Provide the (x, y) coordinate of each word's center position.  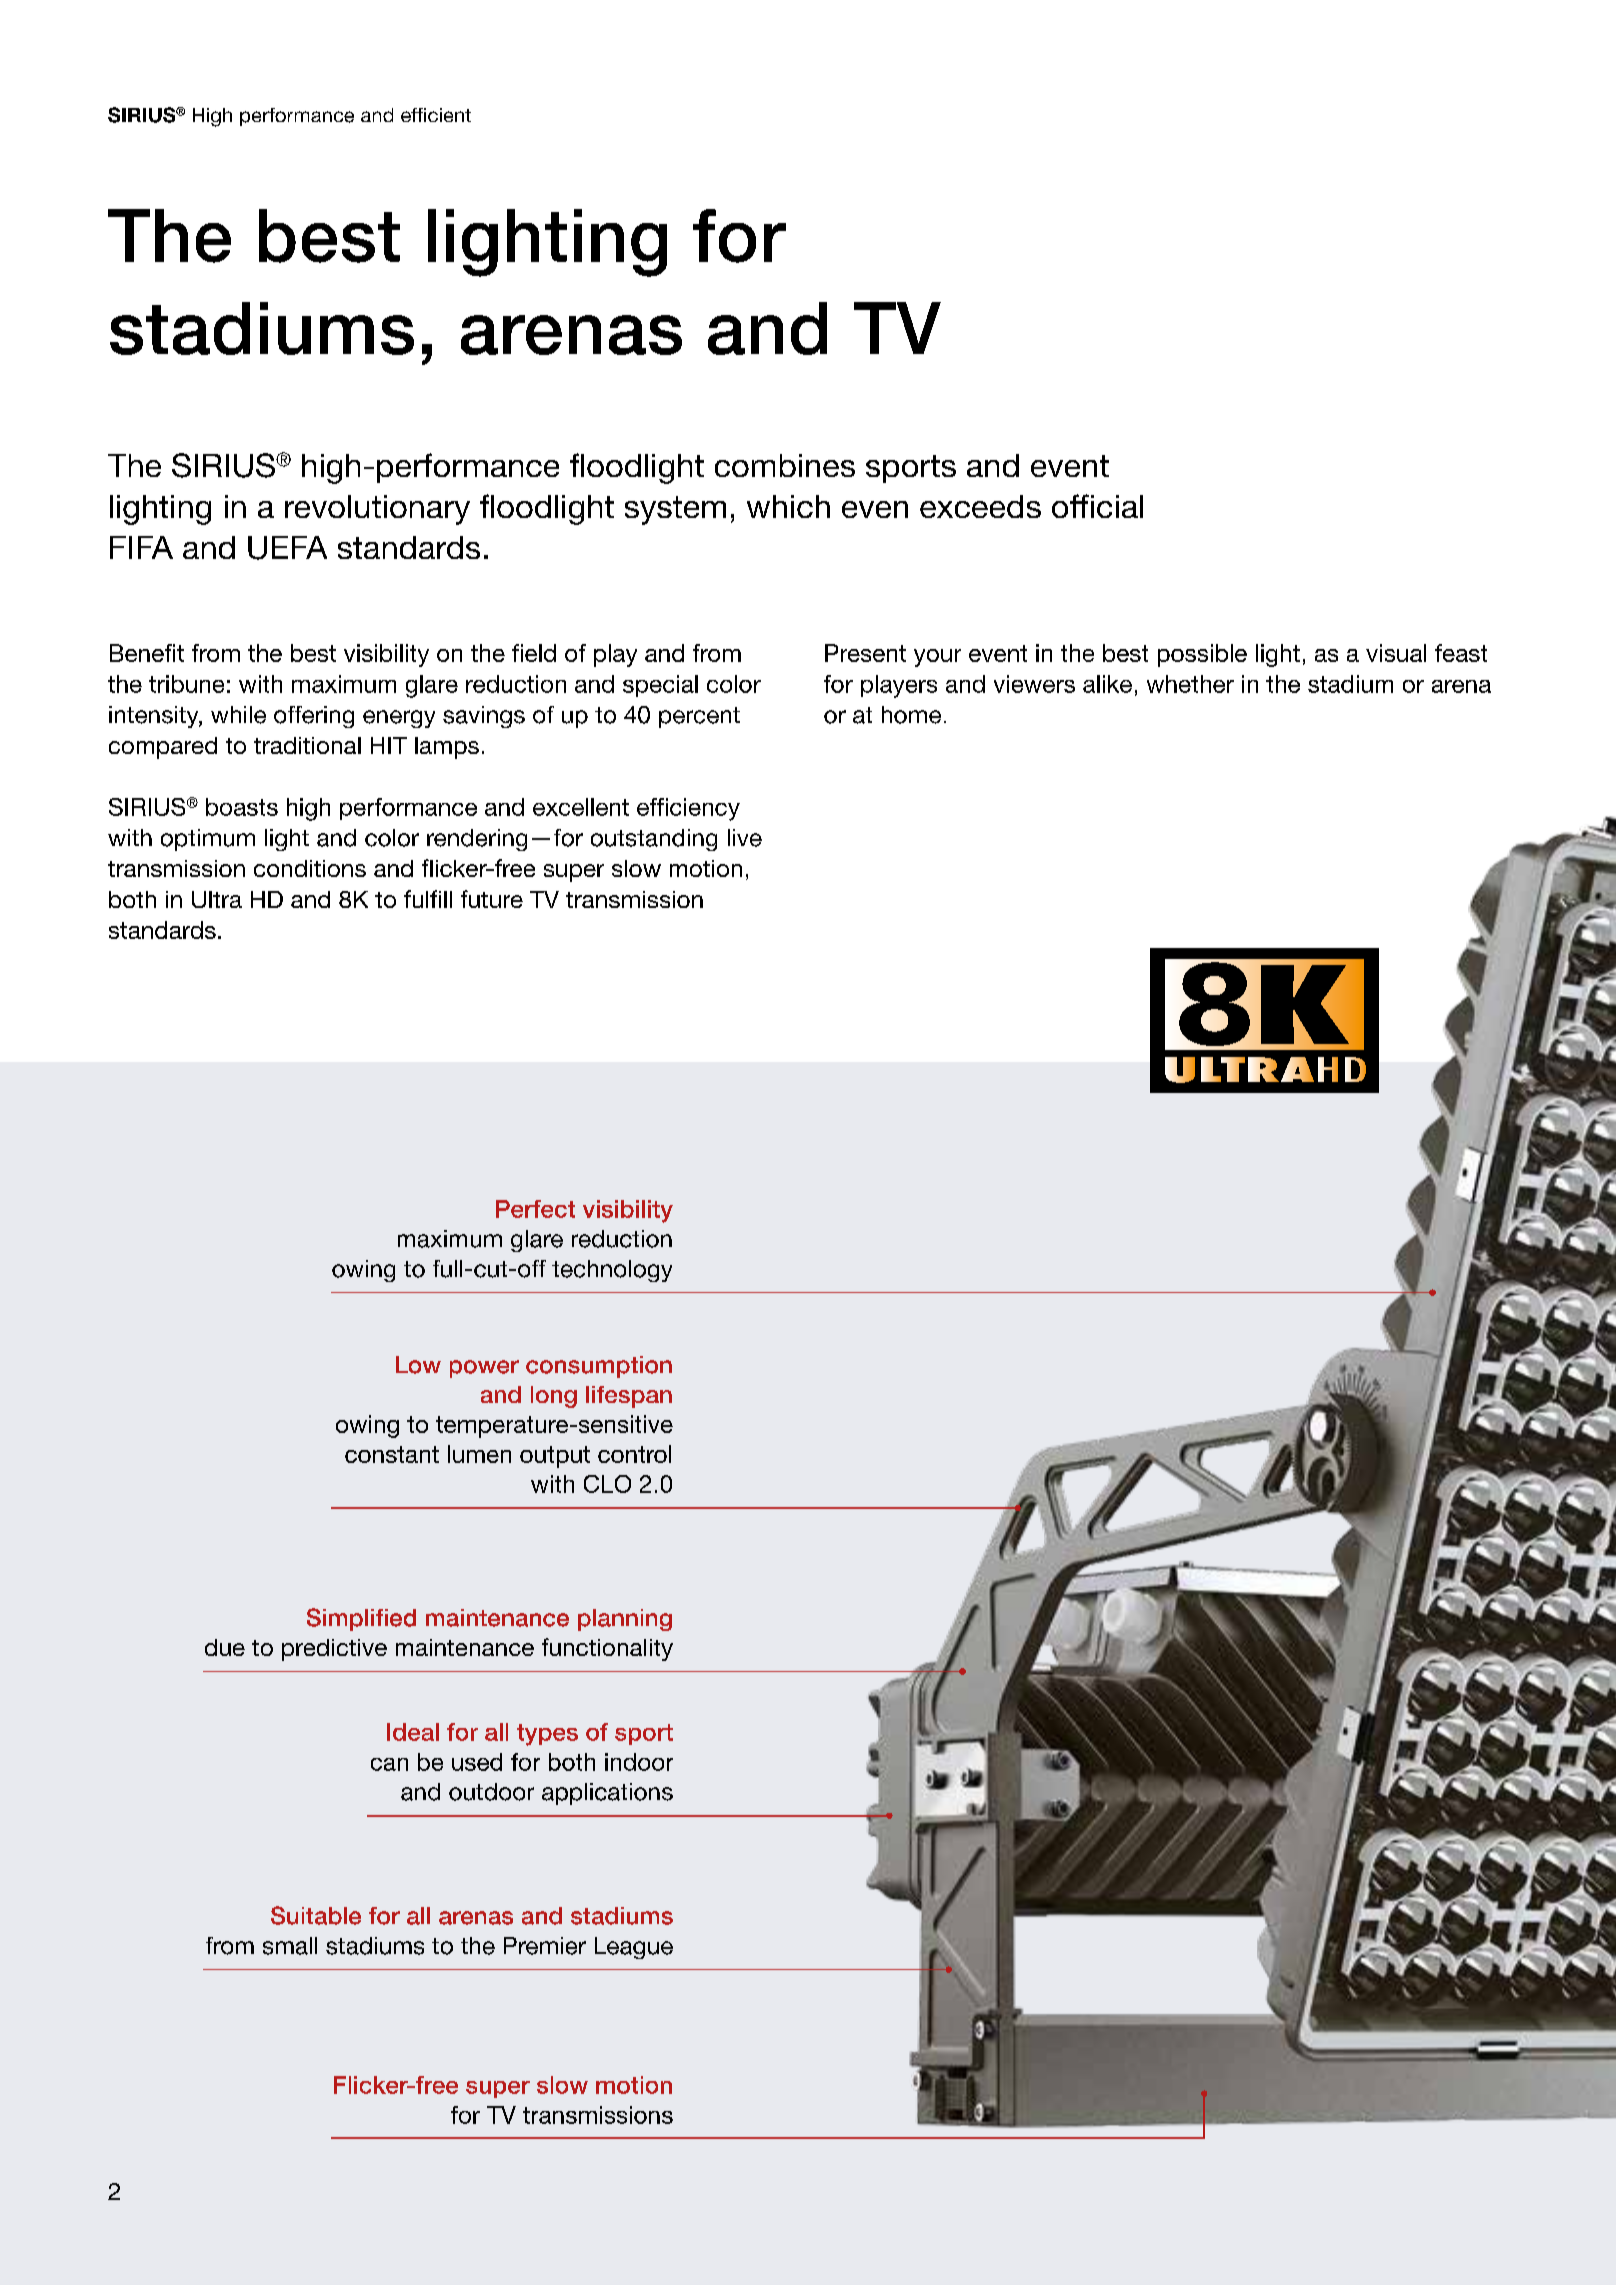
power (484, 1369)
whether (1190, 684)
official (1097, 506)
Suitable (316, 1915)
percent (699, 717)
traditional (307, 745)
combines (785, 465)
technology (612, 1271)
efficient (436, 115)
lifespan (629, 1397)
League (634, 1948)
